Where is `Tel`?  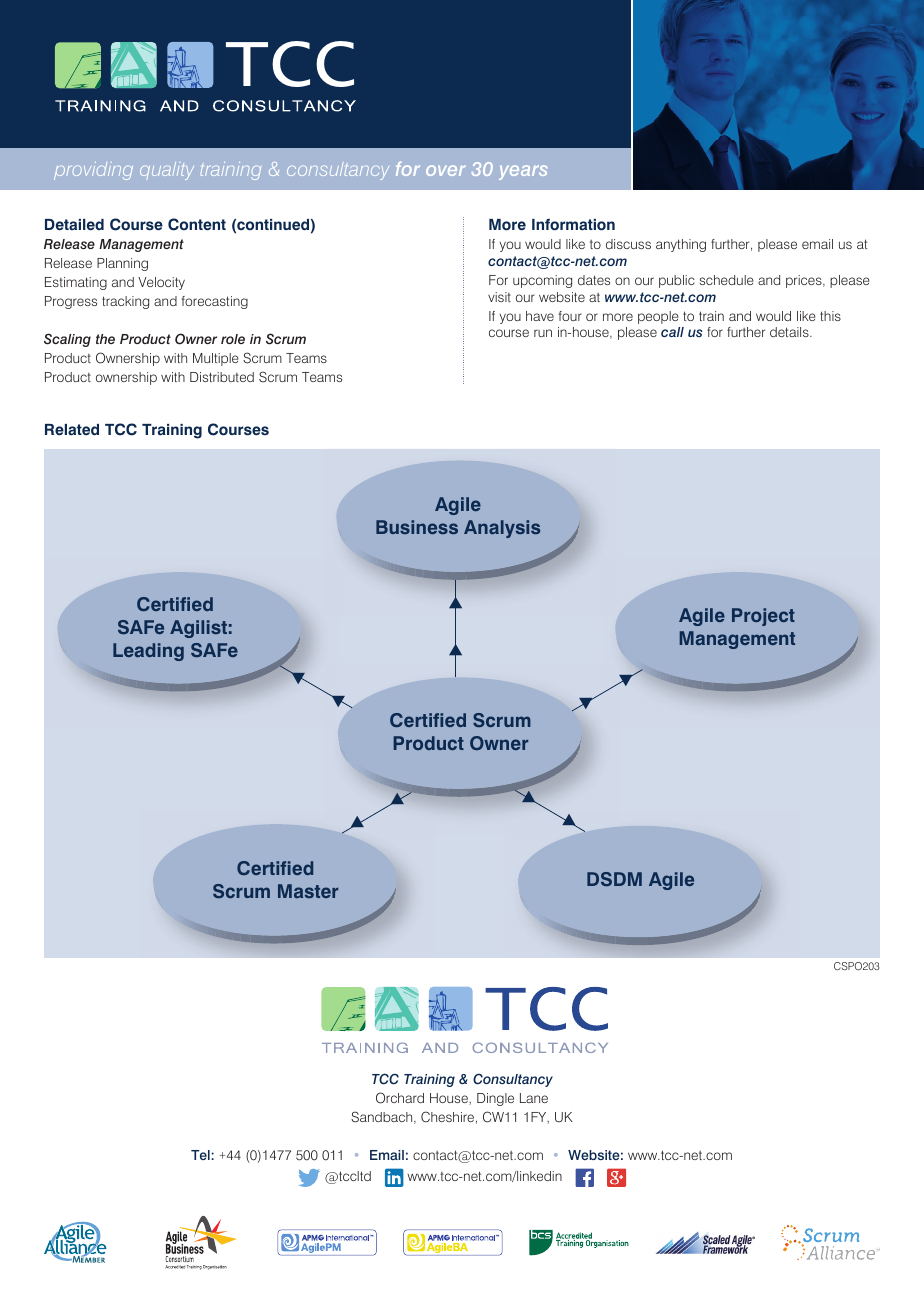
Tel is located at coordinates (201, 1155).
